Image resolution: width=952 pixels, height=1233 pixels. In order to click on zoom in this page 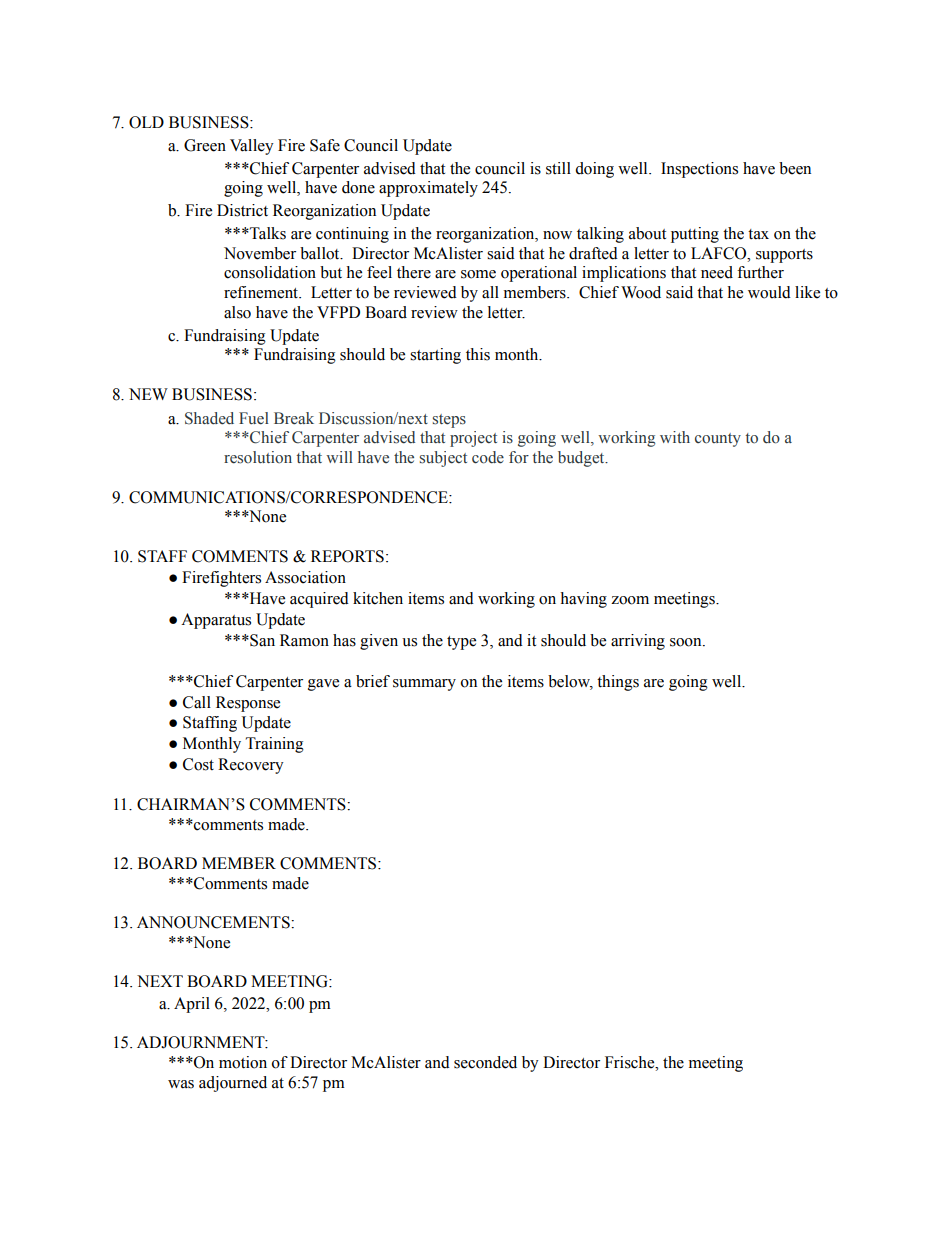, I will do `click(630, 600)`.
